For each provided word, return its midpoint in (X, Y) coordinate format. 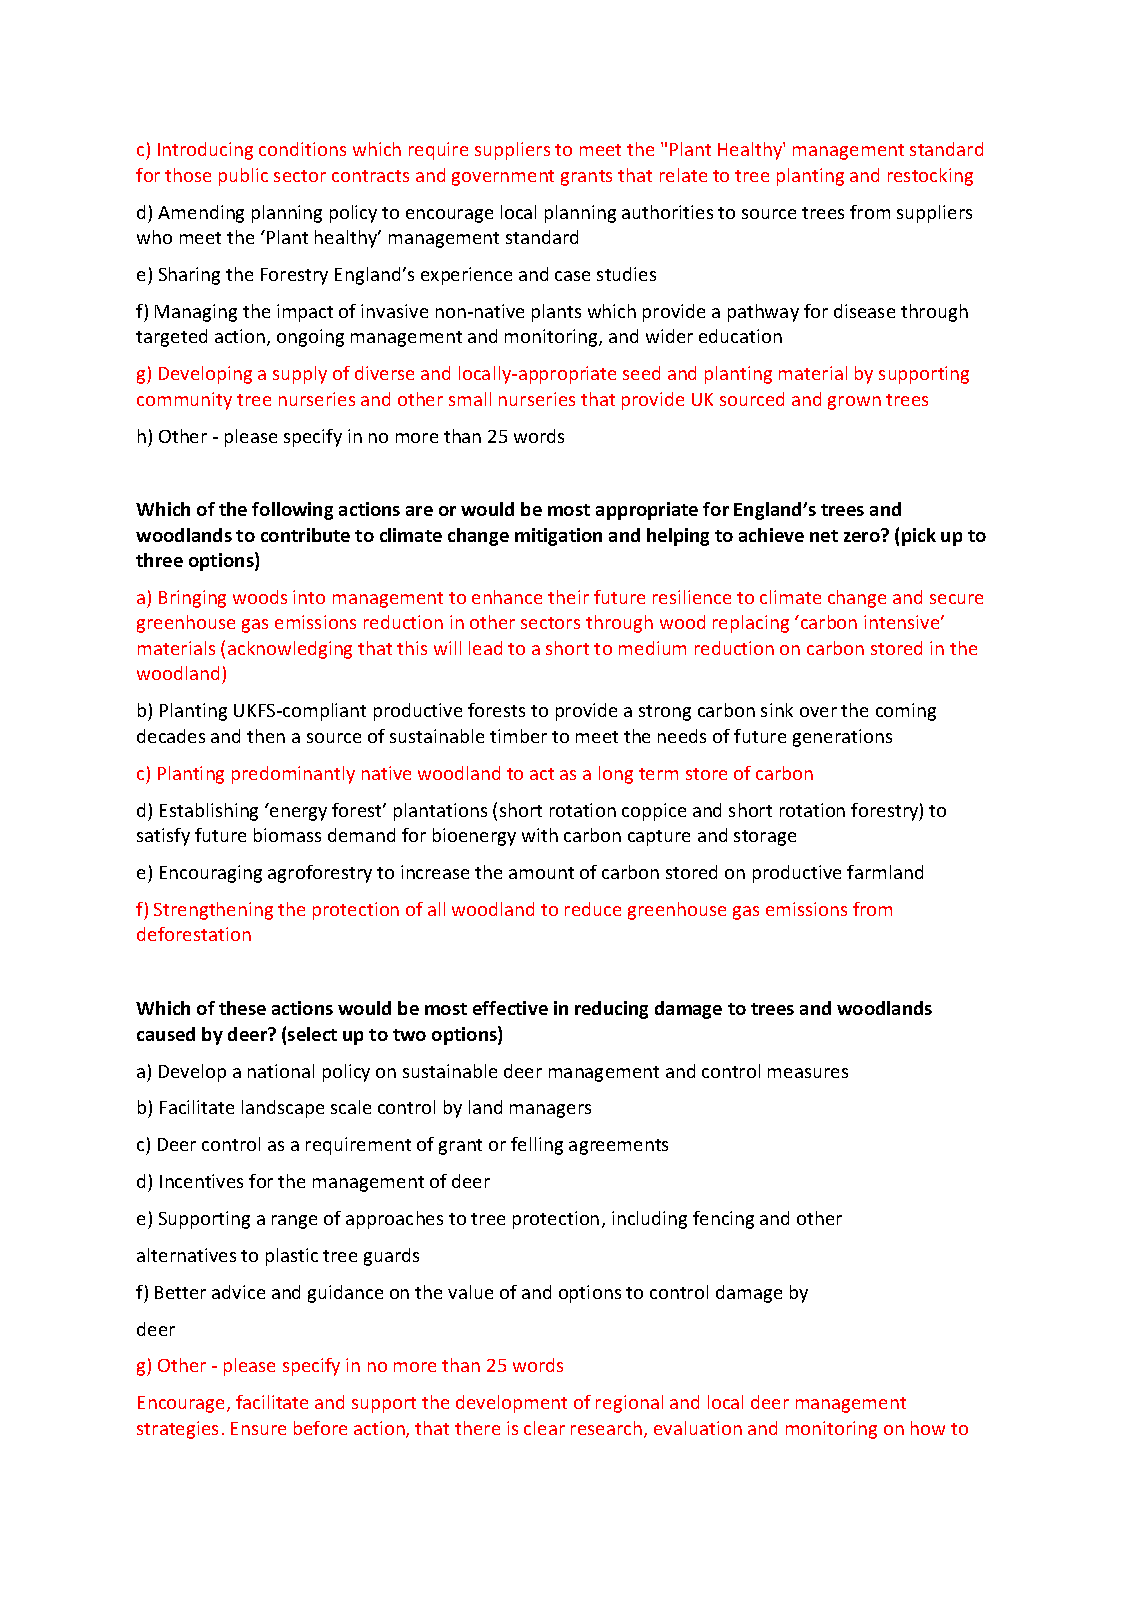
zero (863, 536)
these (242, 1008)
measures (808, 1073)
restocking (930, 177)
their (568, 597)
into (309, 597)
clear (544, 1428)
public (243, 177)
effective (510, 1008)
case (572, 276)
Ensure (258, 1428)
